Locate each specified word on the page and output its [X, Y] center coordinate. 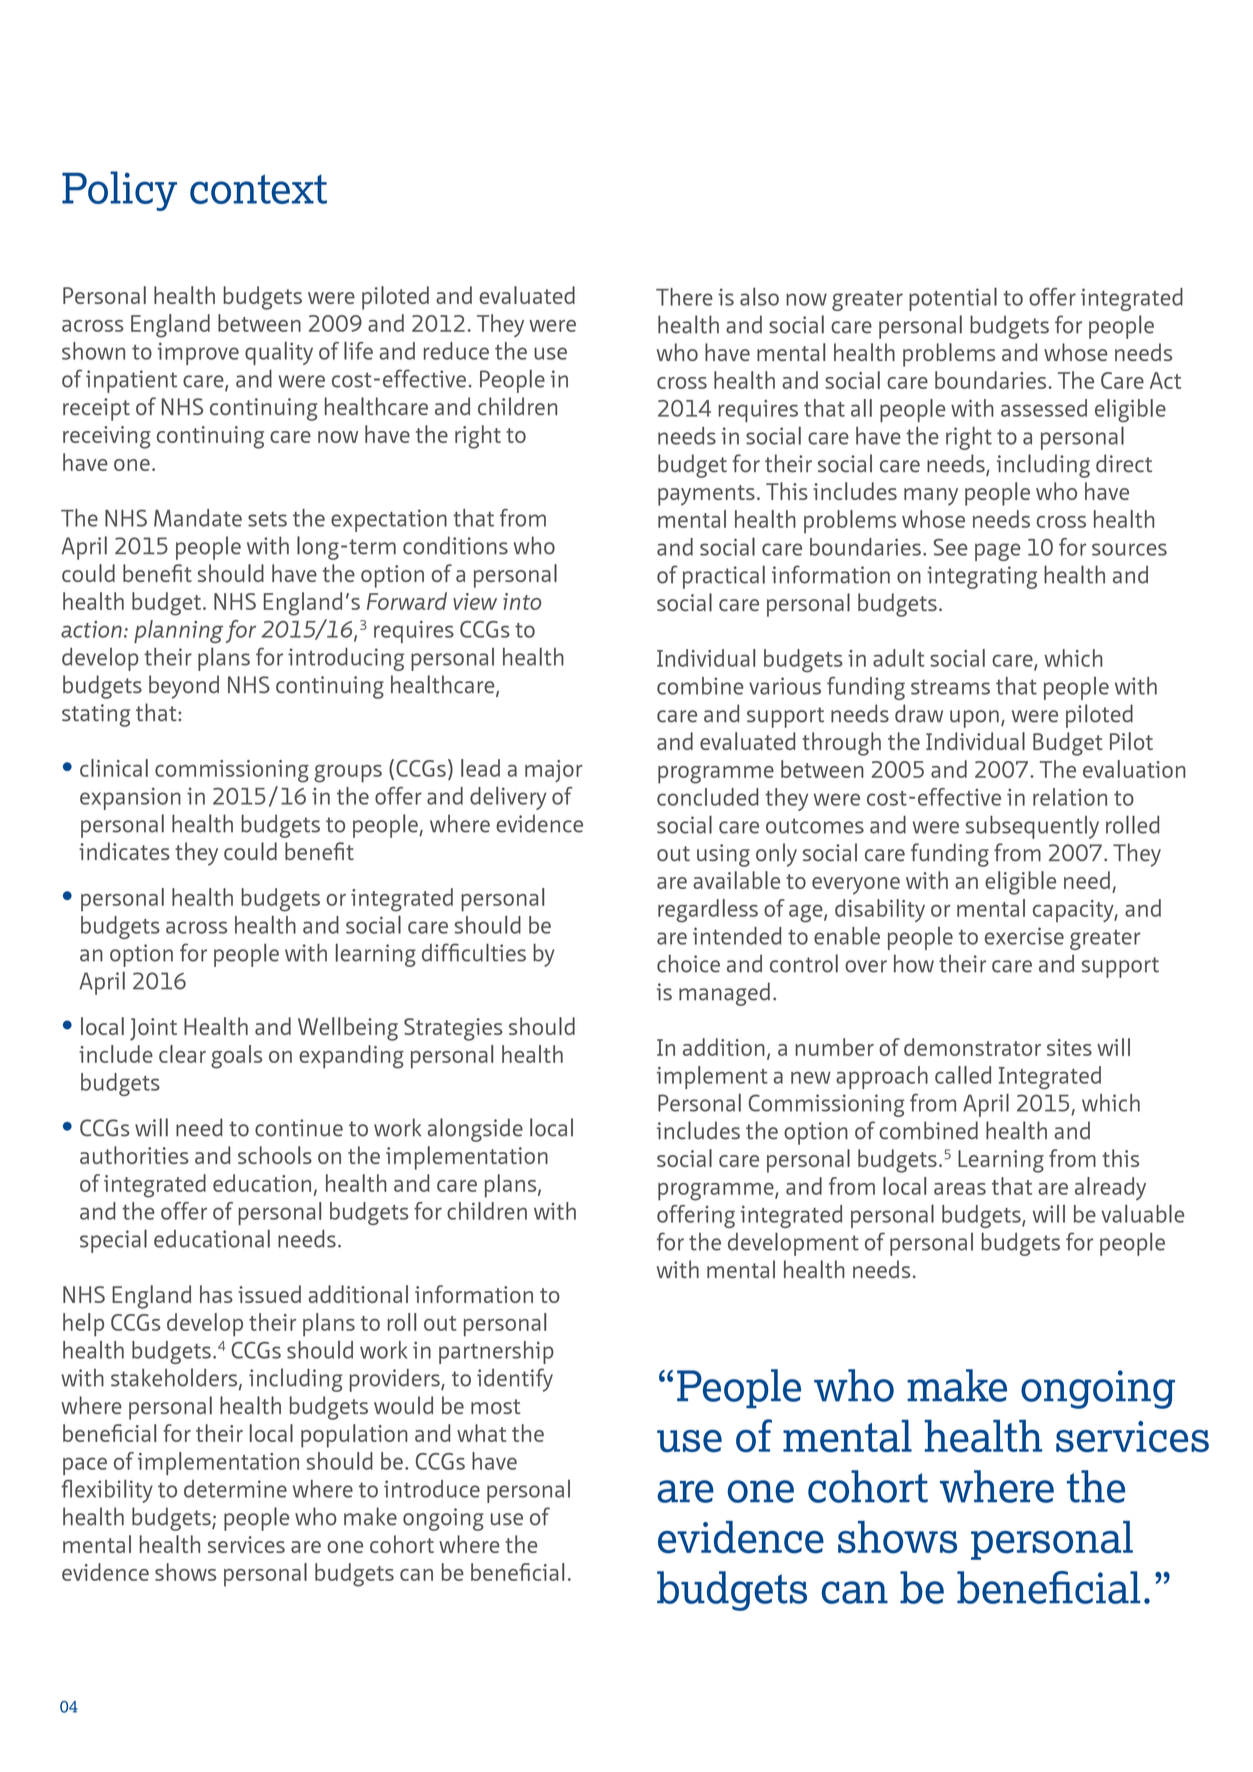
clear [182, 1054]
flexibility [107, 1491]
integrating [982, 577]
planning [178, 631]
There [684, 297]
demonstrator [972, 1047]
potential [953, 299]
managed [724, 994]
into [522, 601]
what [481, 1433]
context [258, 189]
